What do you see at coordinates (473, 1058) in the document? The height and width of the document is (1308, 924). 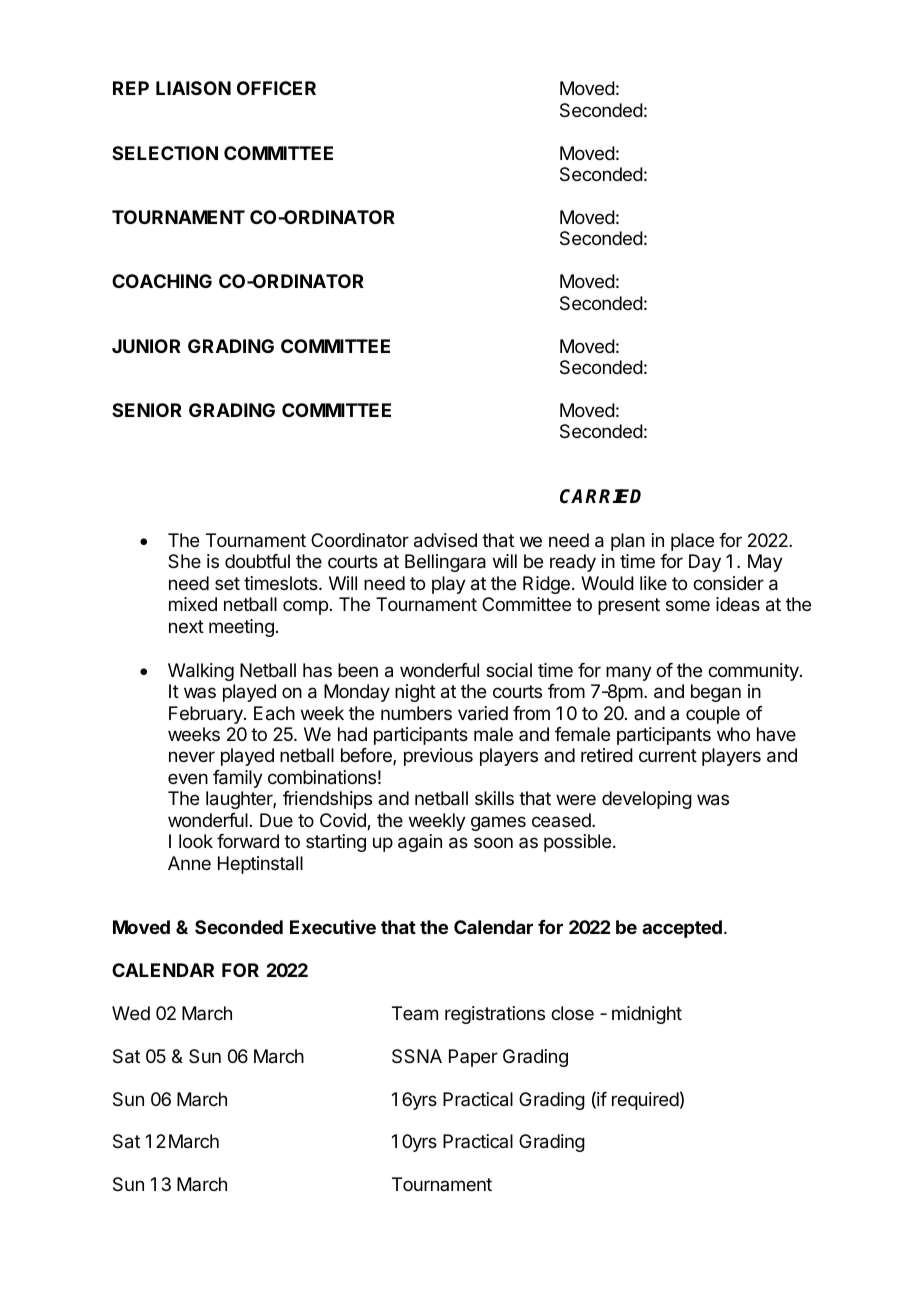 I see `Paper` at bounding box center [473, 1058].
